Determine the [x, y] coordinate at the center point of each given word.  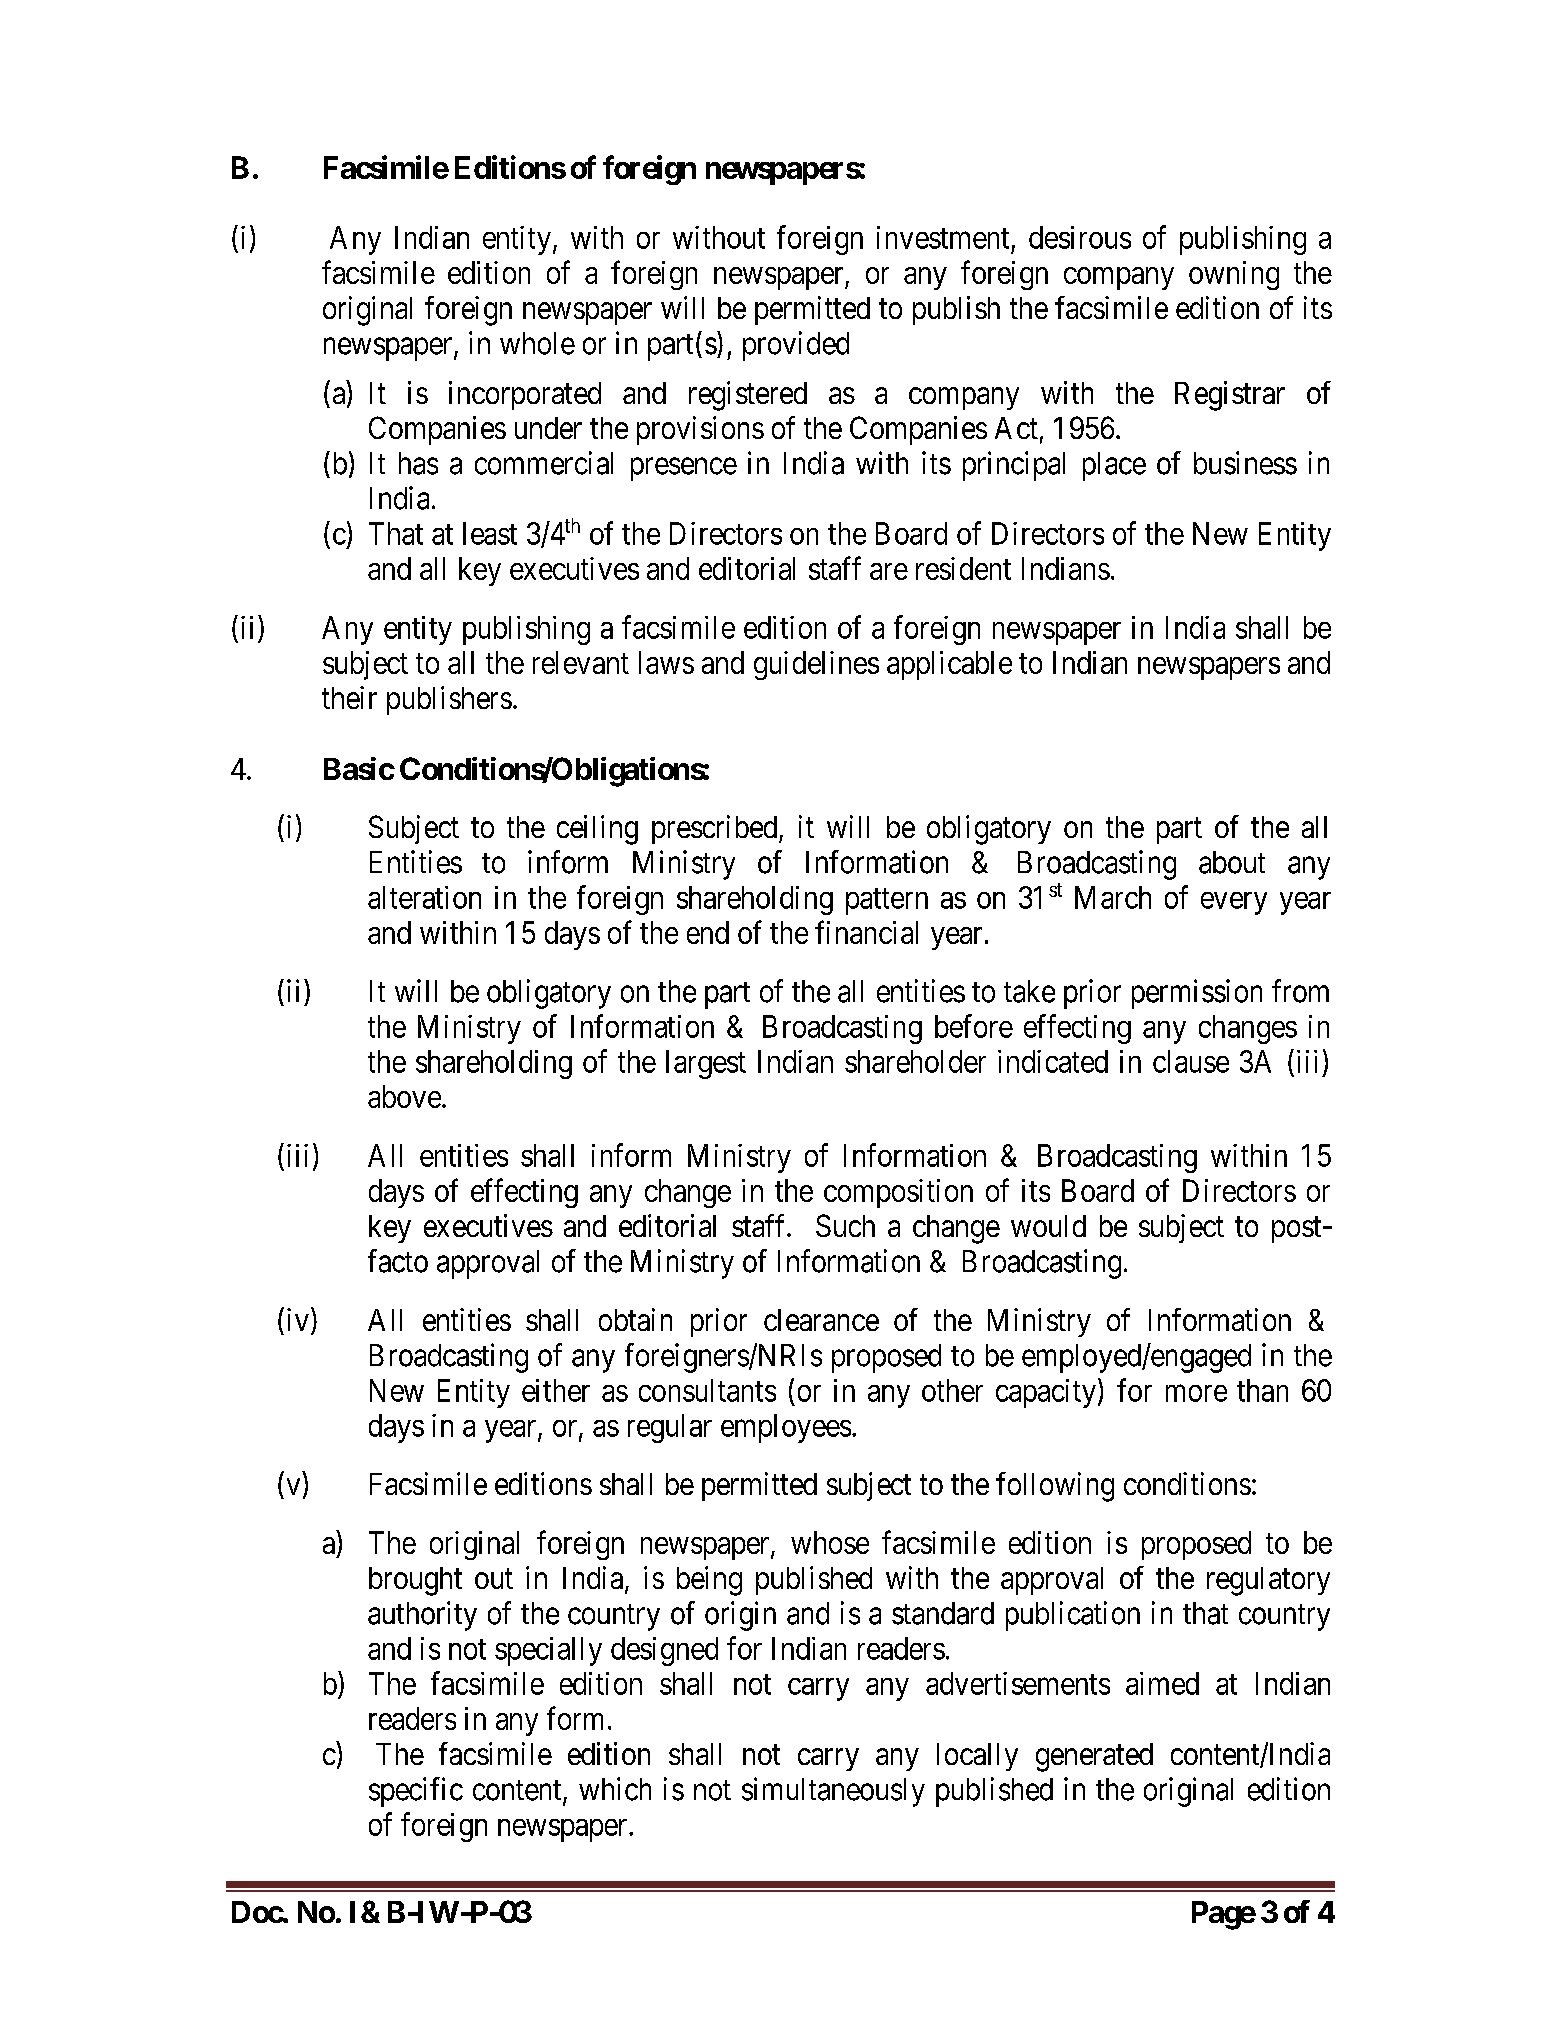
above [404, 1096]
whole [537, 343]
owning [1234, 275]
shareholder [915, 1061]
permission [1197, 994]
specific [416, 1792]
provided [796, 346]
